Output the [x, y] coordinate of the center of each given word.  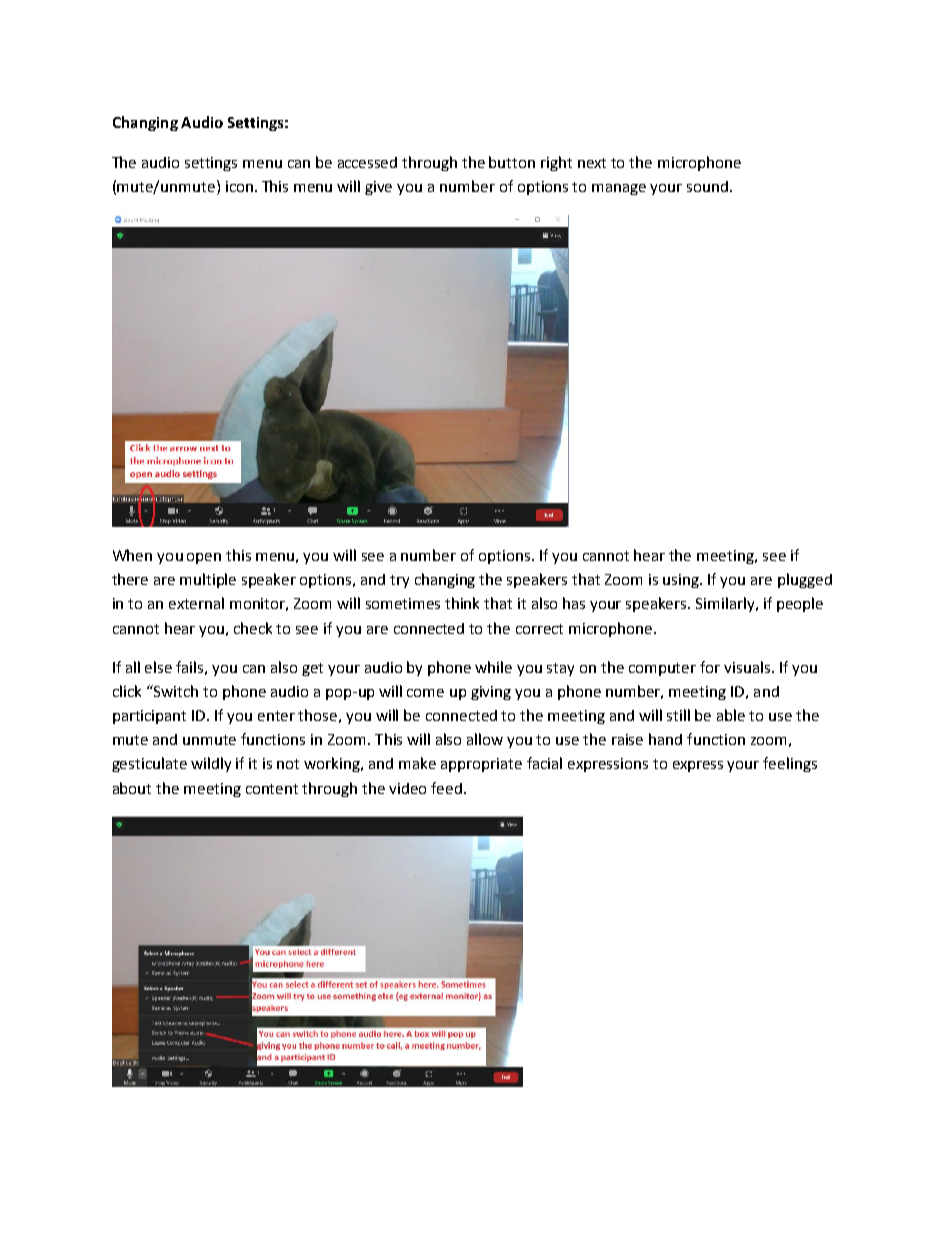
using [682, 581]
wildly [211, 764]
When [132, 555]
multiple [208, 580]
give [378, 188]
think [462, 603]
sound [709, 186]
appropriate [481, 765]
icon [239, 186]
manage [619, 189]
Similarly [726, 604]
